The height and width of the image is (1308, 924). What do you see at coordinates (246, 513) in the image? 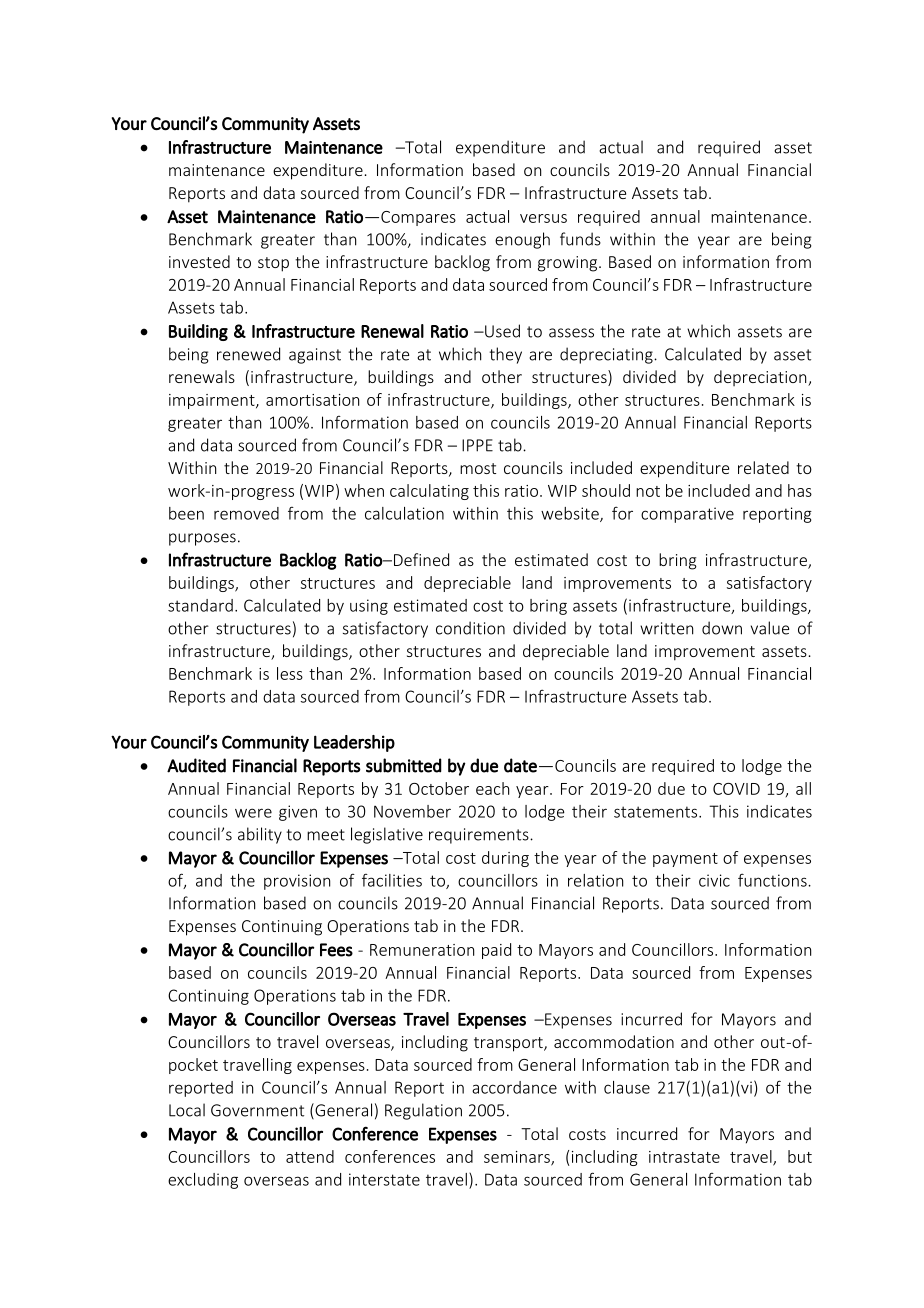
I see `removed` at bounding box center [246, 513].
